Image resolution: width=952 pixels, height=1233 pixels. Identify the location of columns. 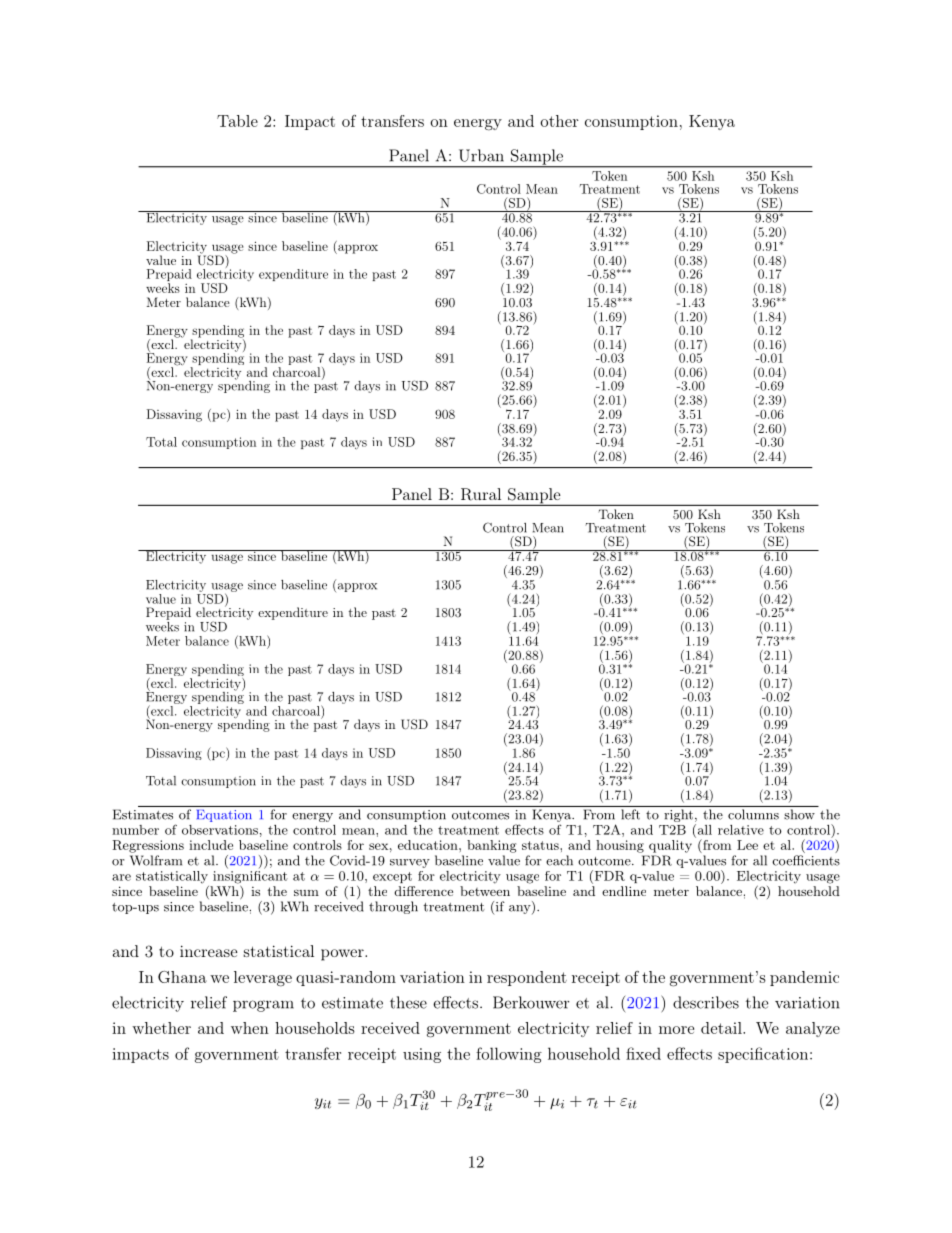
(753, 814).
